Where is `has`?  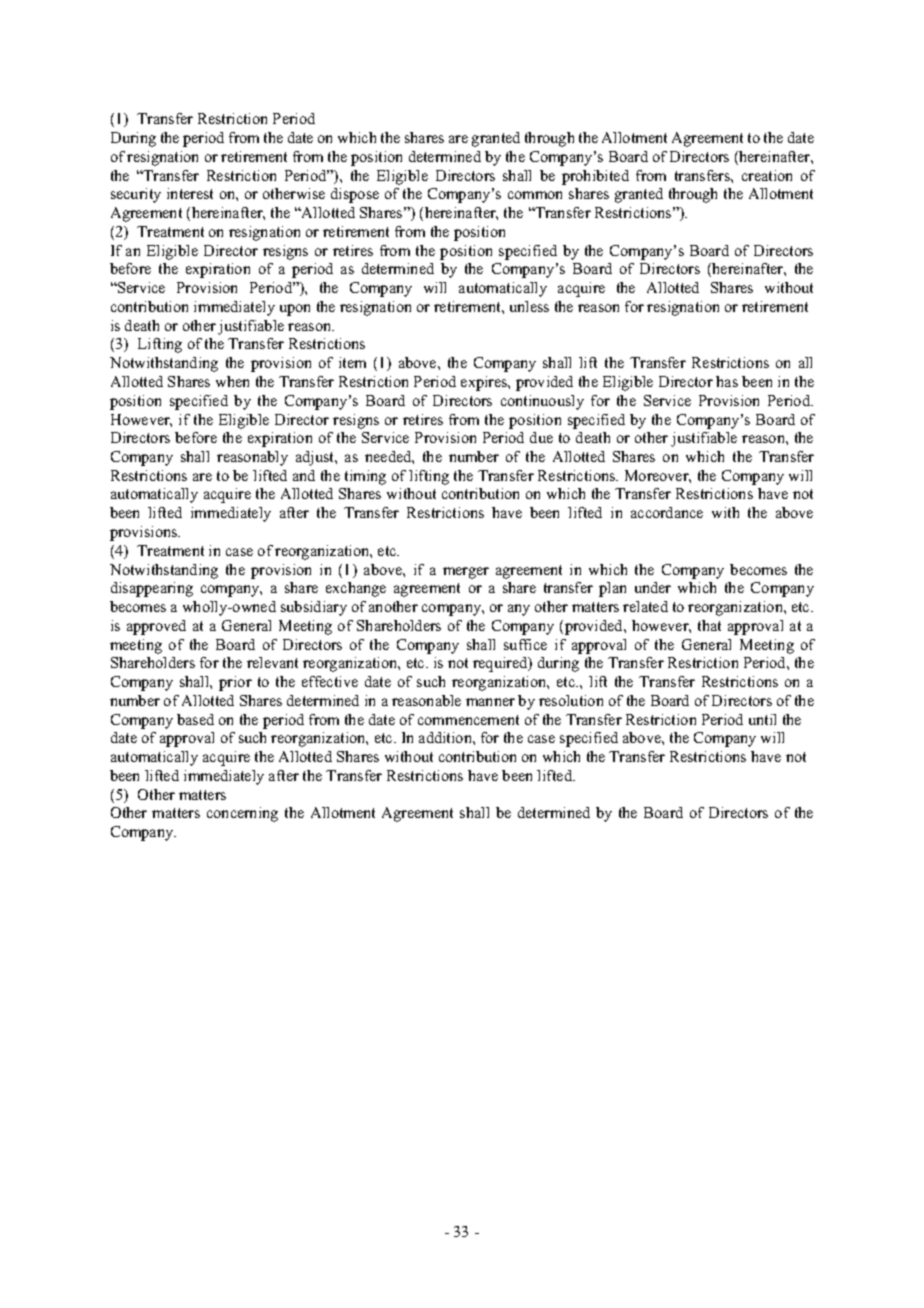
has is located at coordinates (727, 381).
